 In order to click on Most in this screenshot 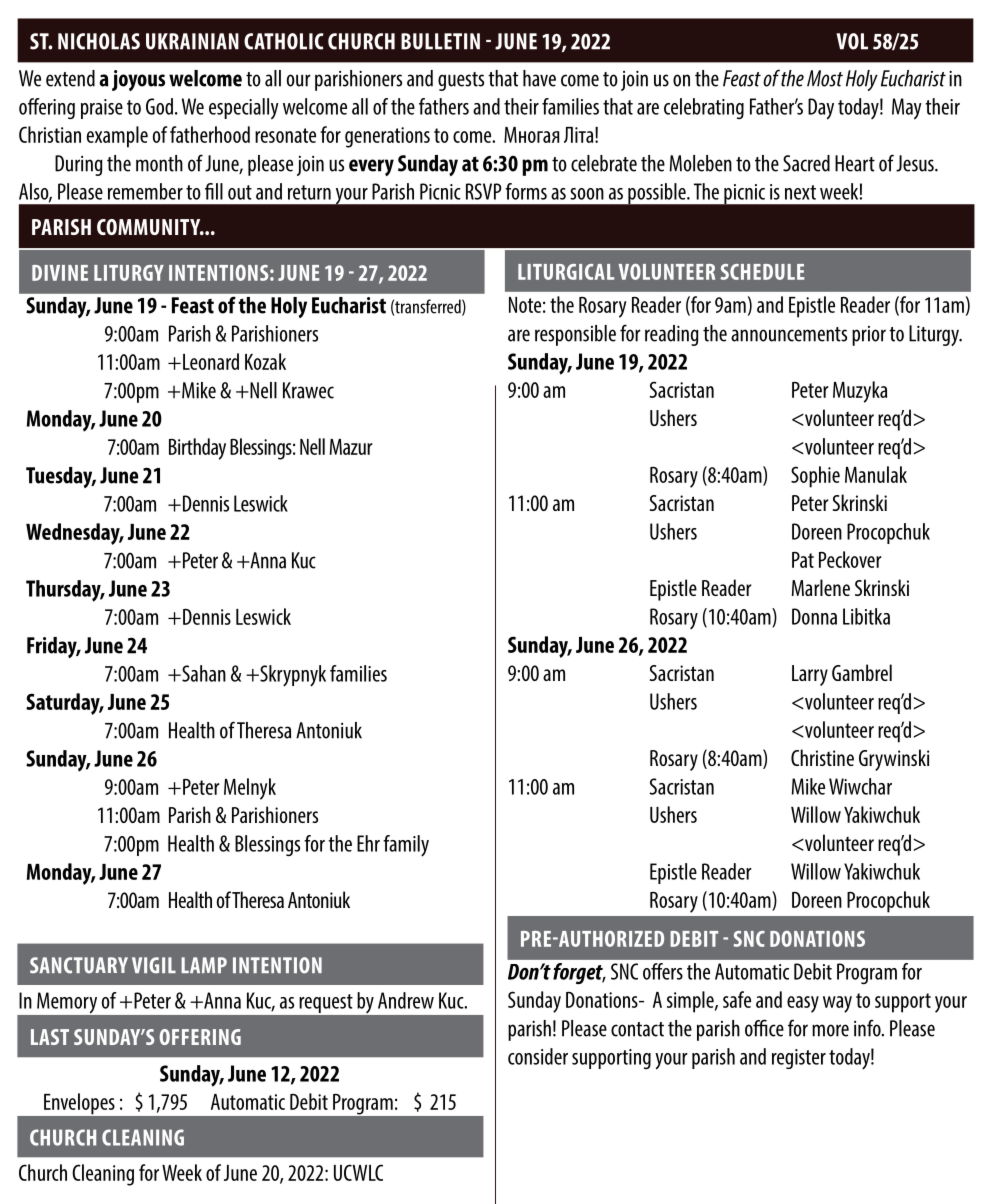, I will do `click(825, 78)`.
